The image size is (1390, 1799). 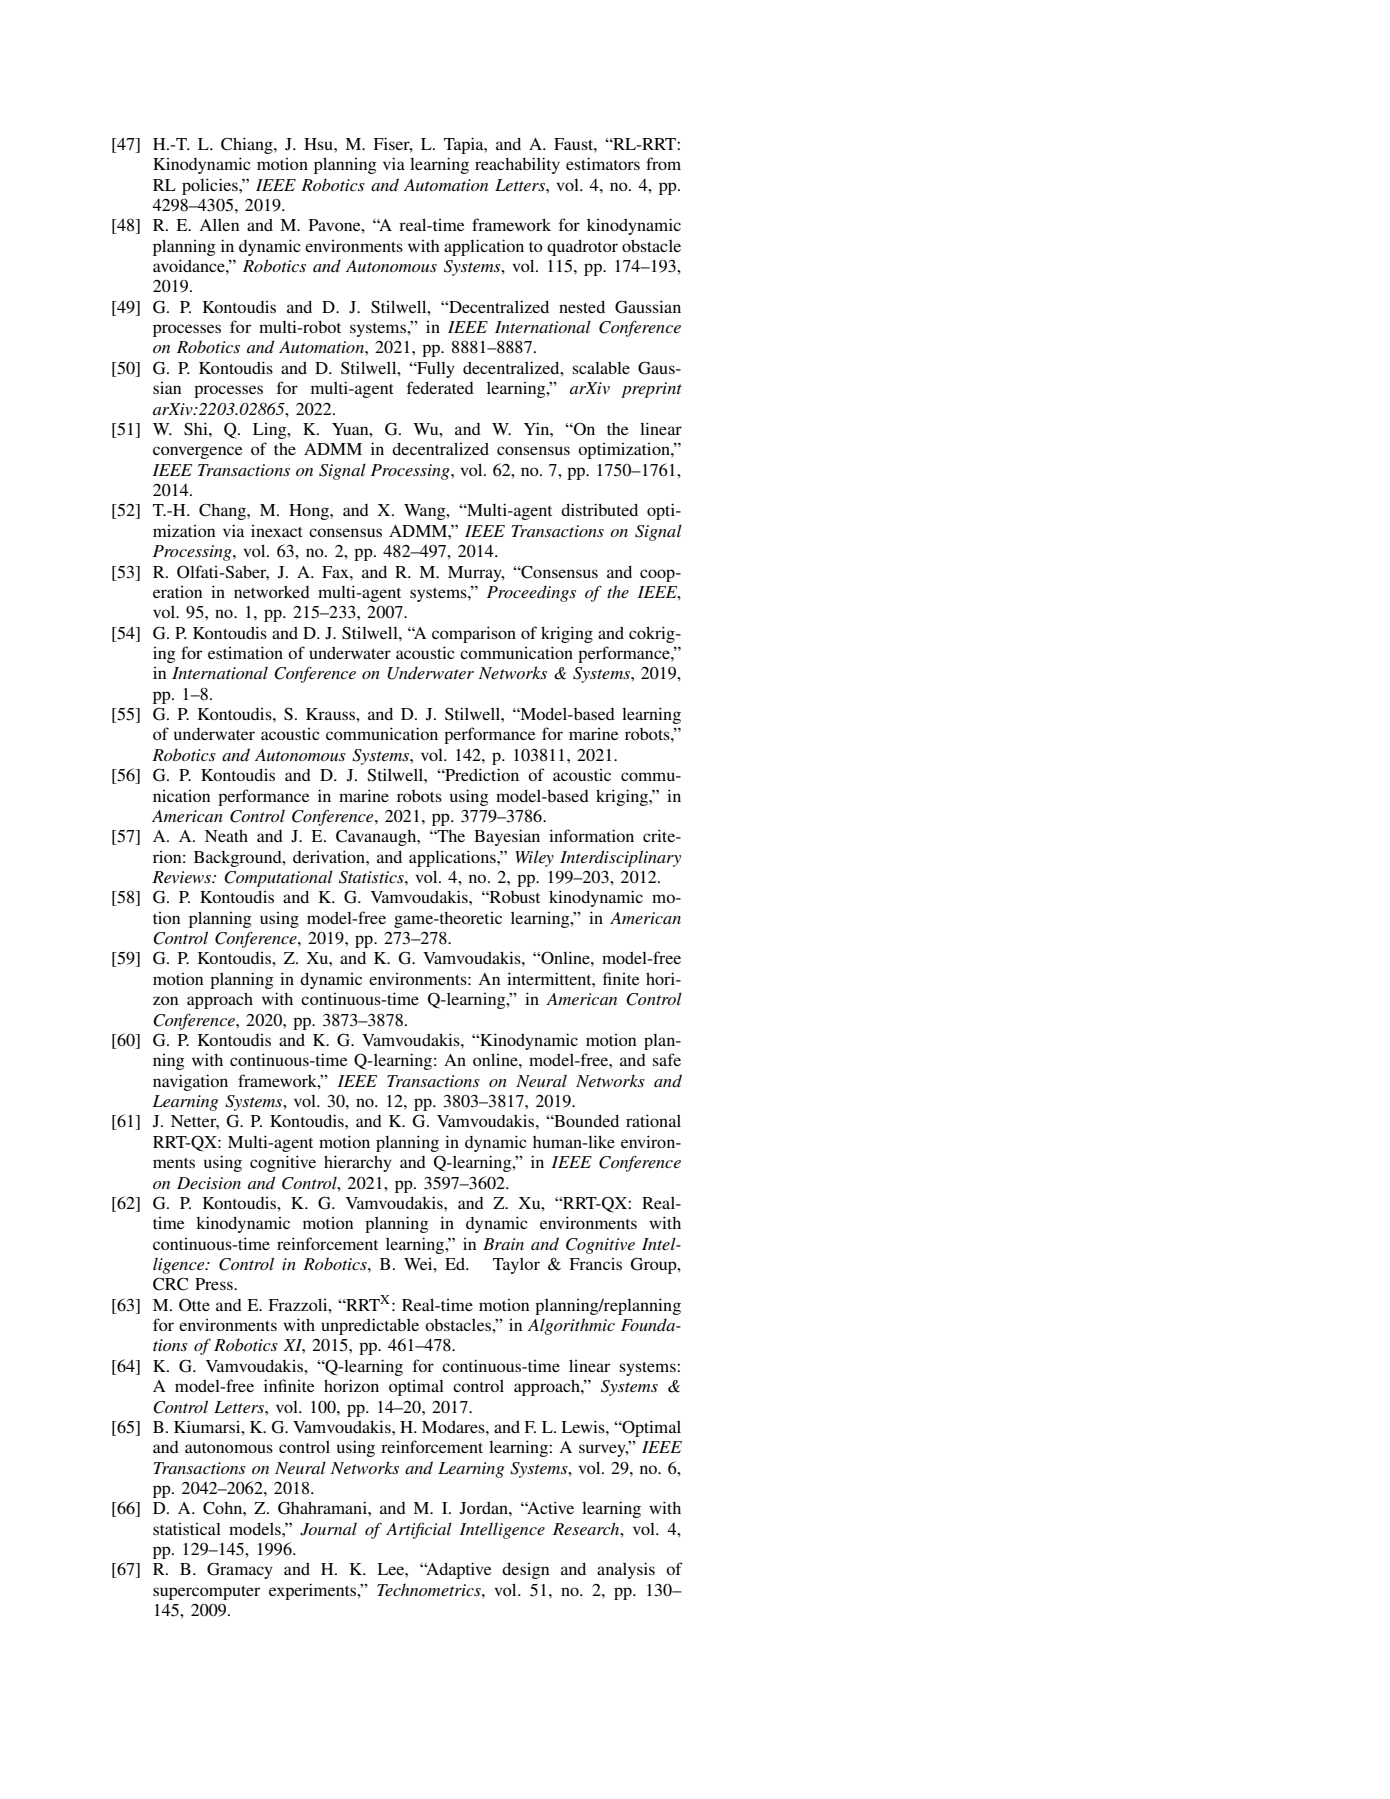 I want to click on Proceedings, so click(x=531, y=593).
